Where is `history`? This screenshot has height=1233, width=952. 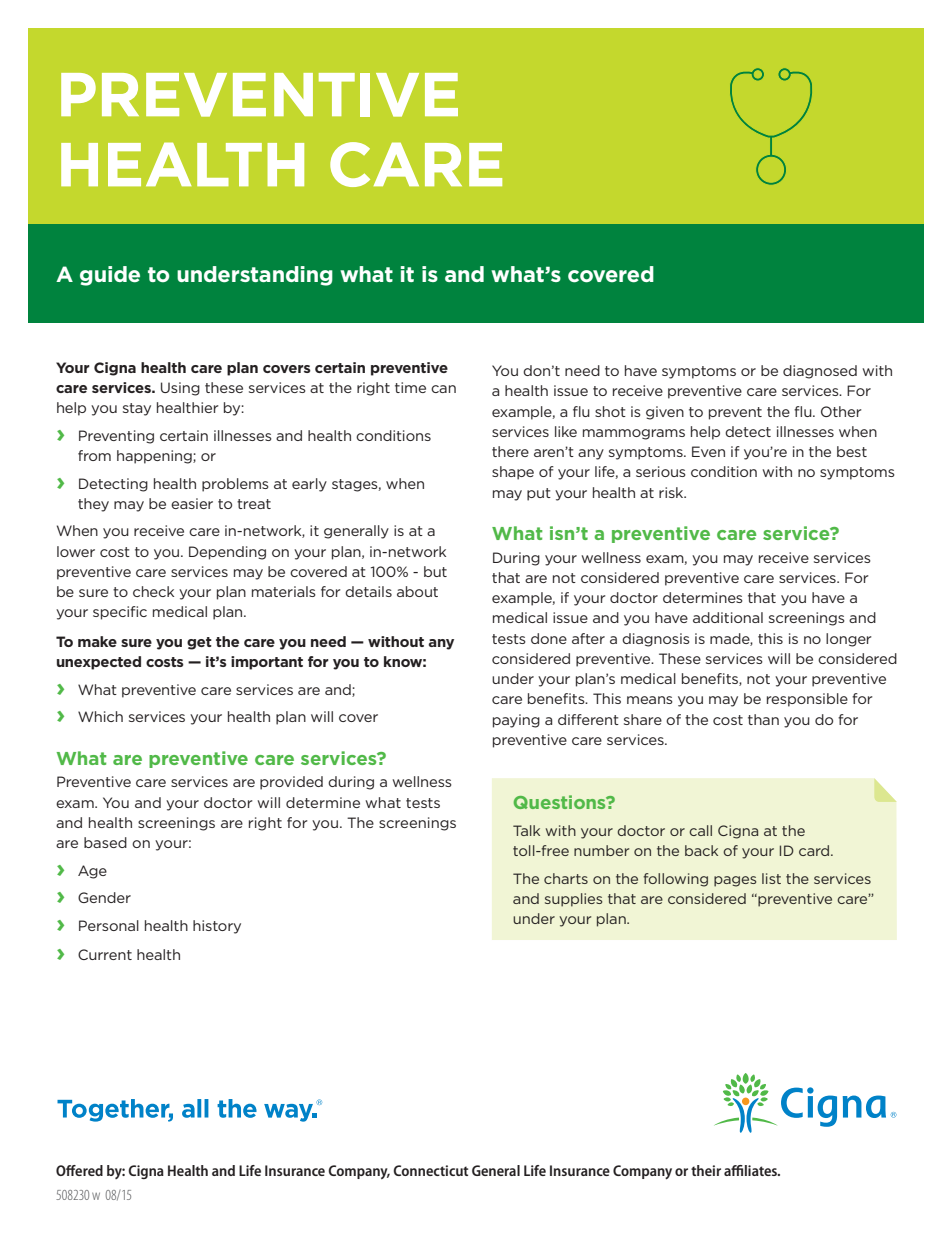
history is located at coordinates (217, 927).
